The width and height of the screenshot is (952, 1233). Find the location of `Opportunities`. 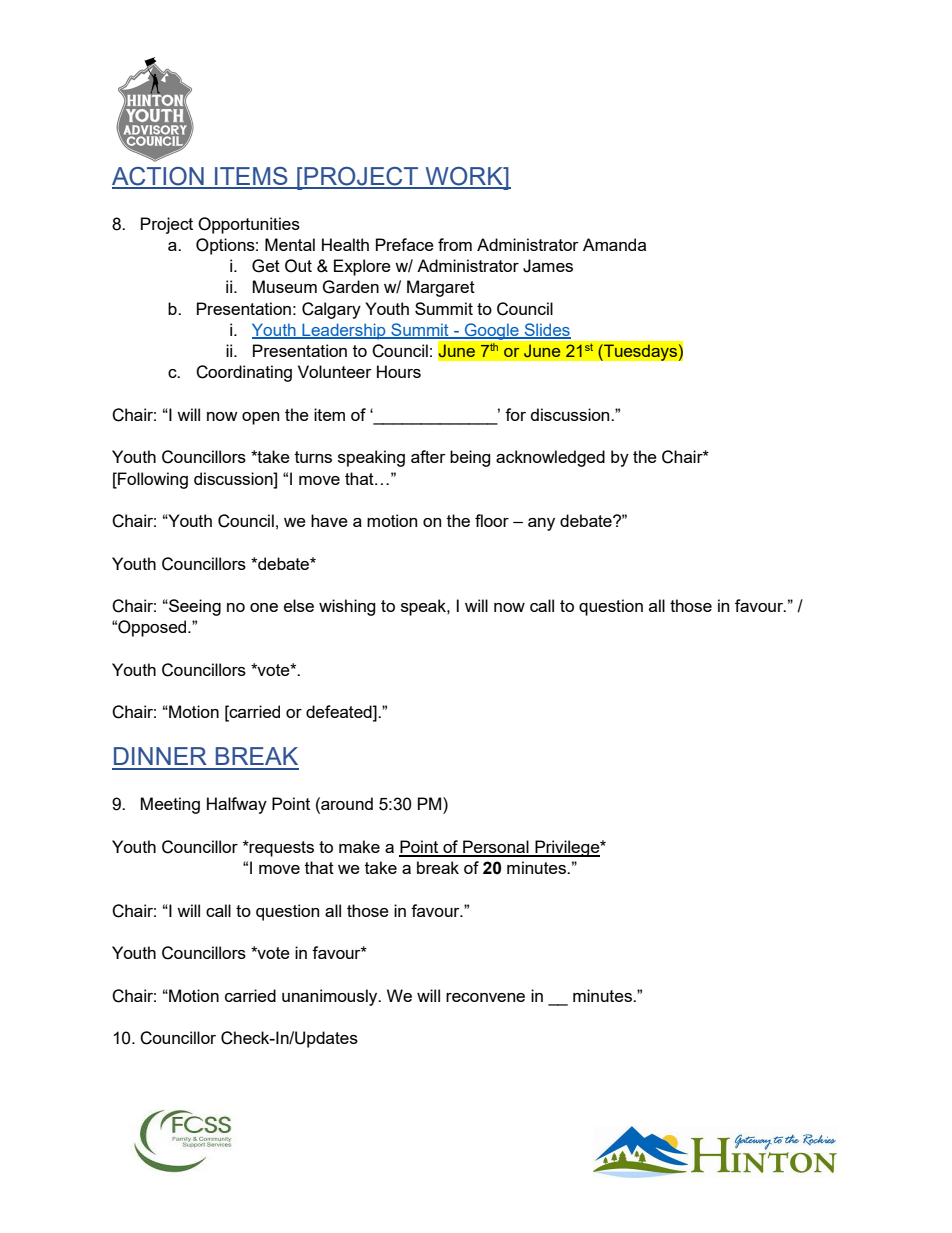

Opportunities is located at coordinates (249, 225).
